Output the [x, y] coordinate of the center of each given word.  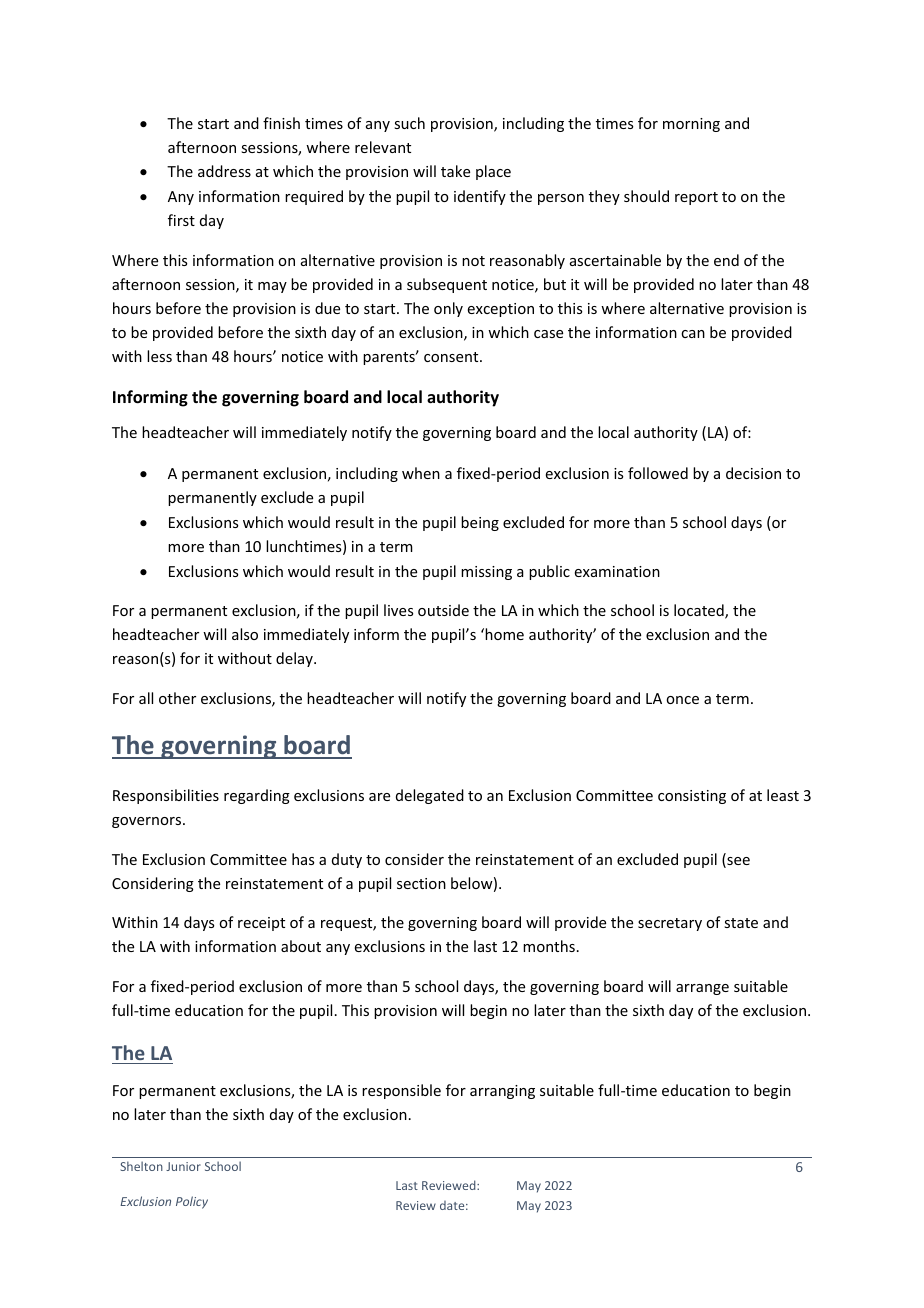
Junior [183, 1166]
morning [691, 125]
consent [452, 357]
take [455, 171]
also [245, 634]
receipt [261, 924]
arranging [502, 1092]
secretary [670, 924]
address [224, 171]
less [159, 356]
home [503, 634]
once [682, 700]
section [421, 883]
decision [753, 473]
